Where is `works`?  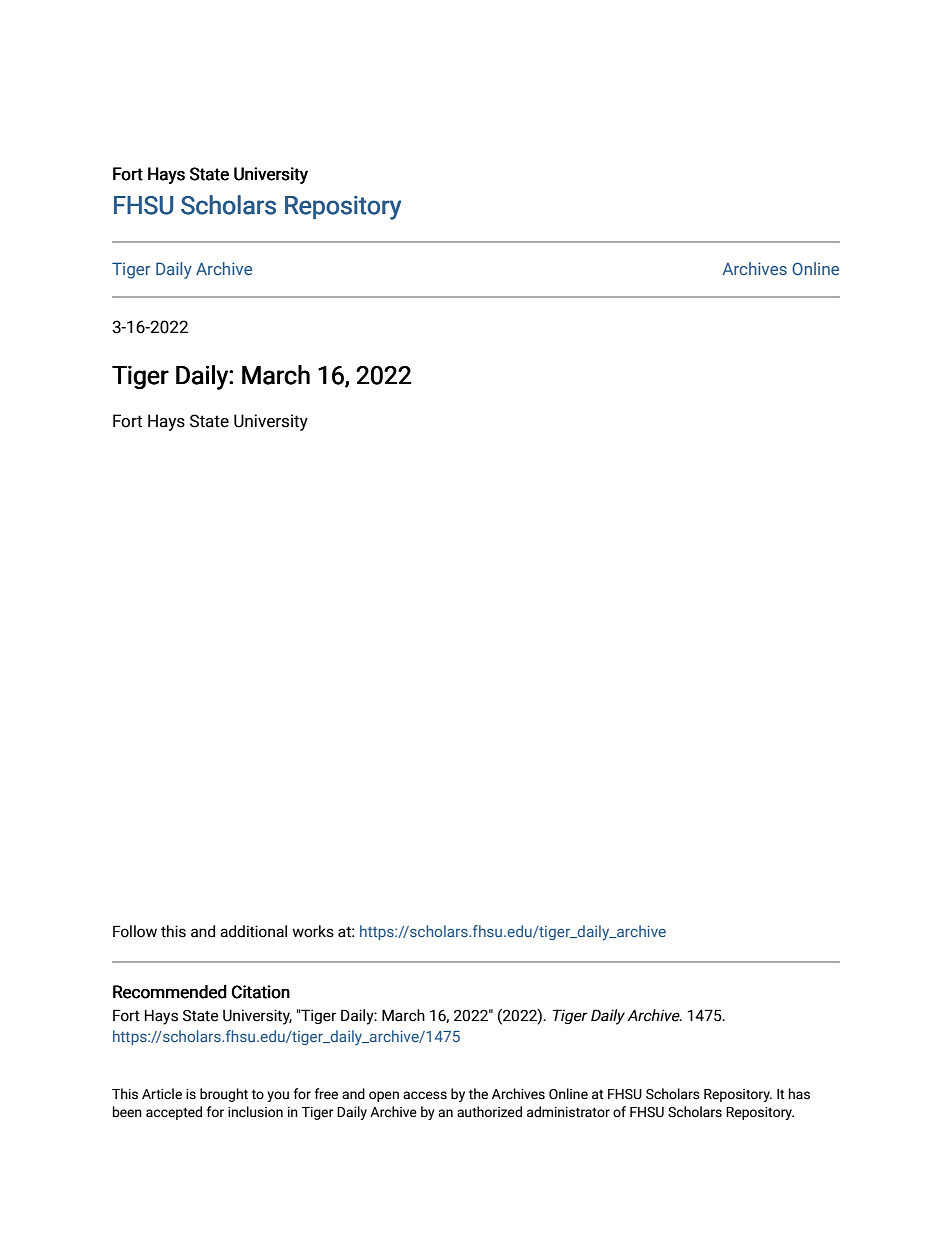
works is located at coordinates (313, 931).
